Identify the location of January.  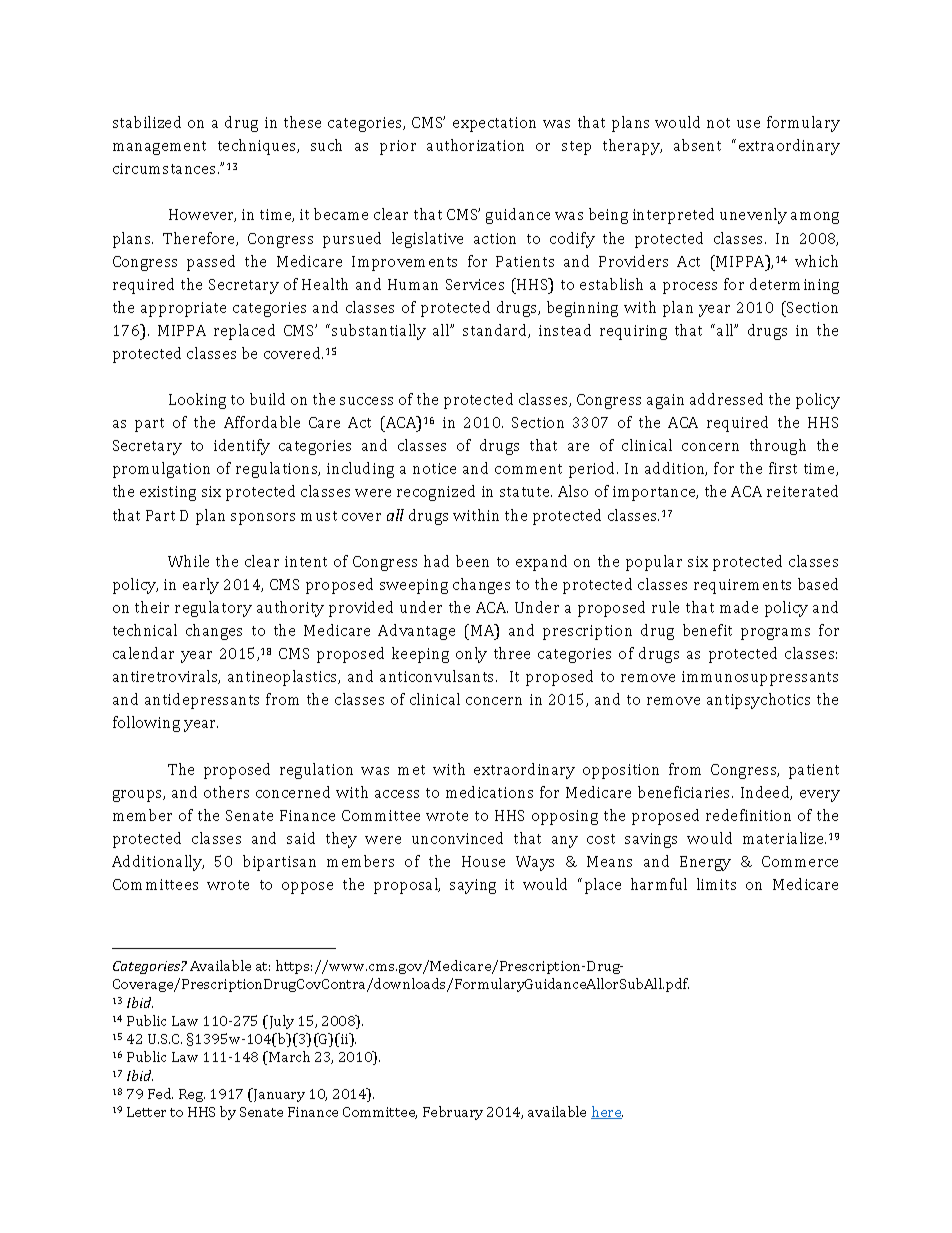
(278, 1095).
